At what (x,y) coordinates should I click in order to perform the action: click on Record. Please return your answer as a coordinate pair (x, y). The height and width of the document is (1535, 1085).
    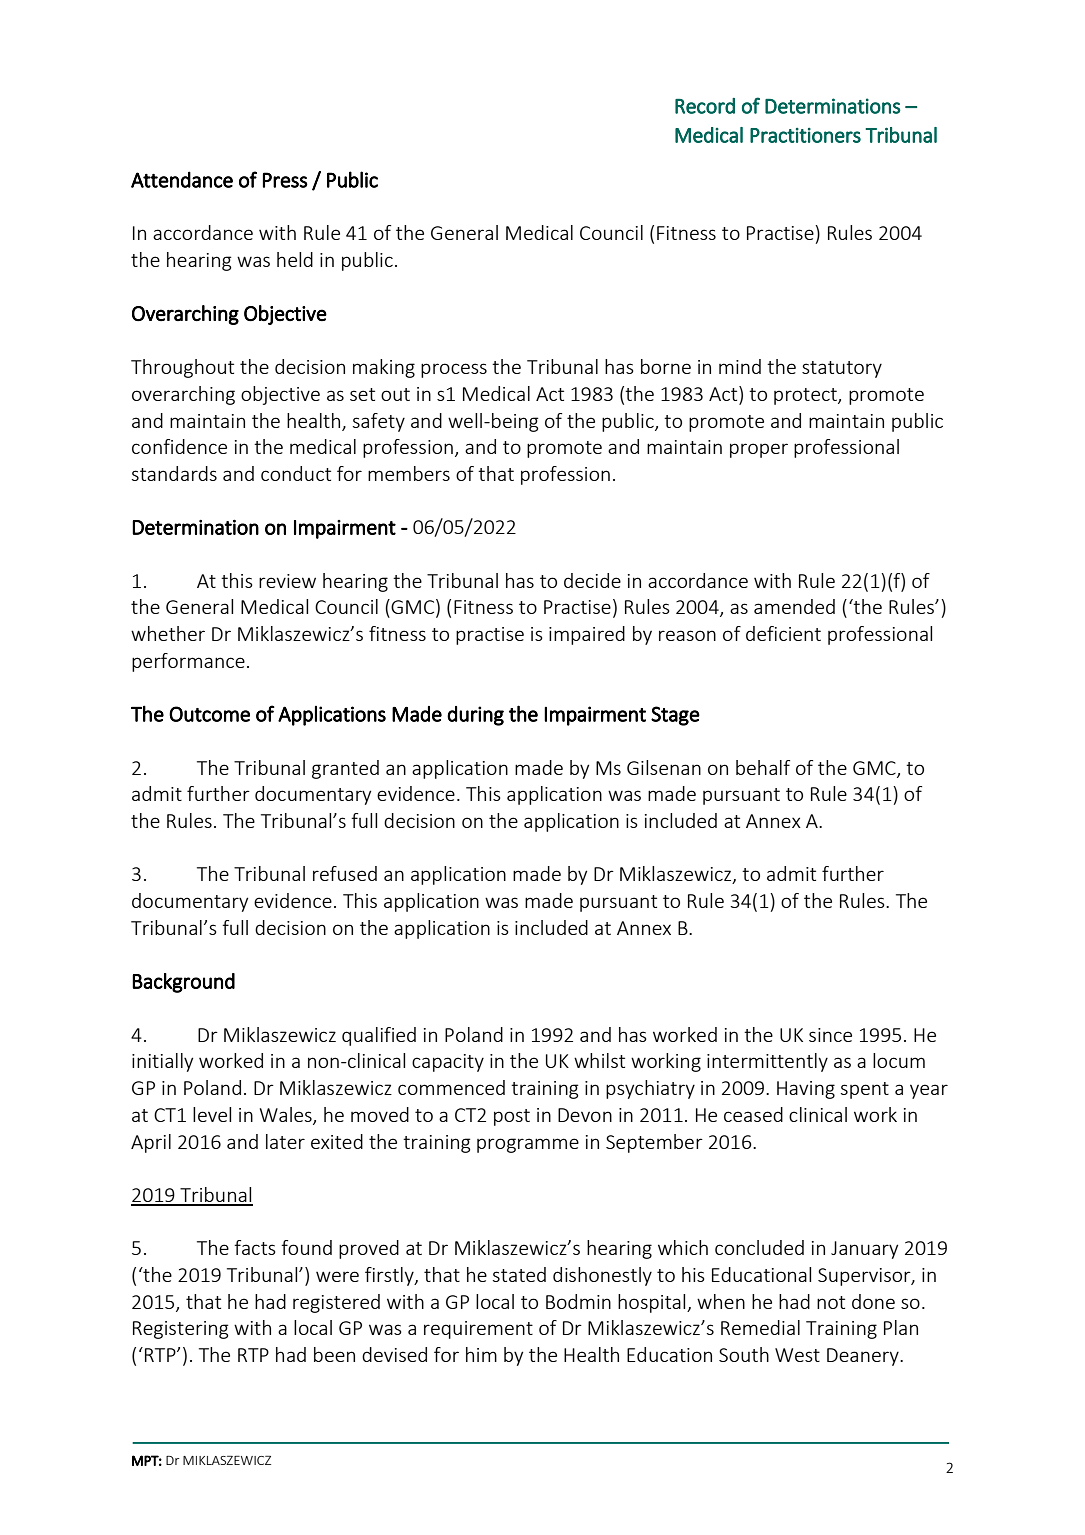
    Looking at the image, I should click on (705, 106).
